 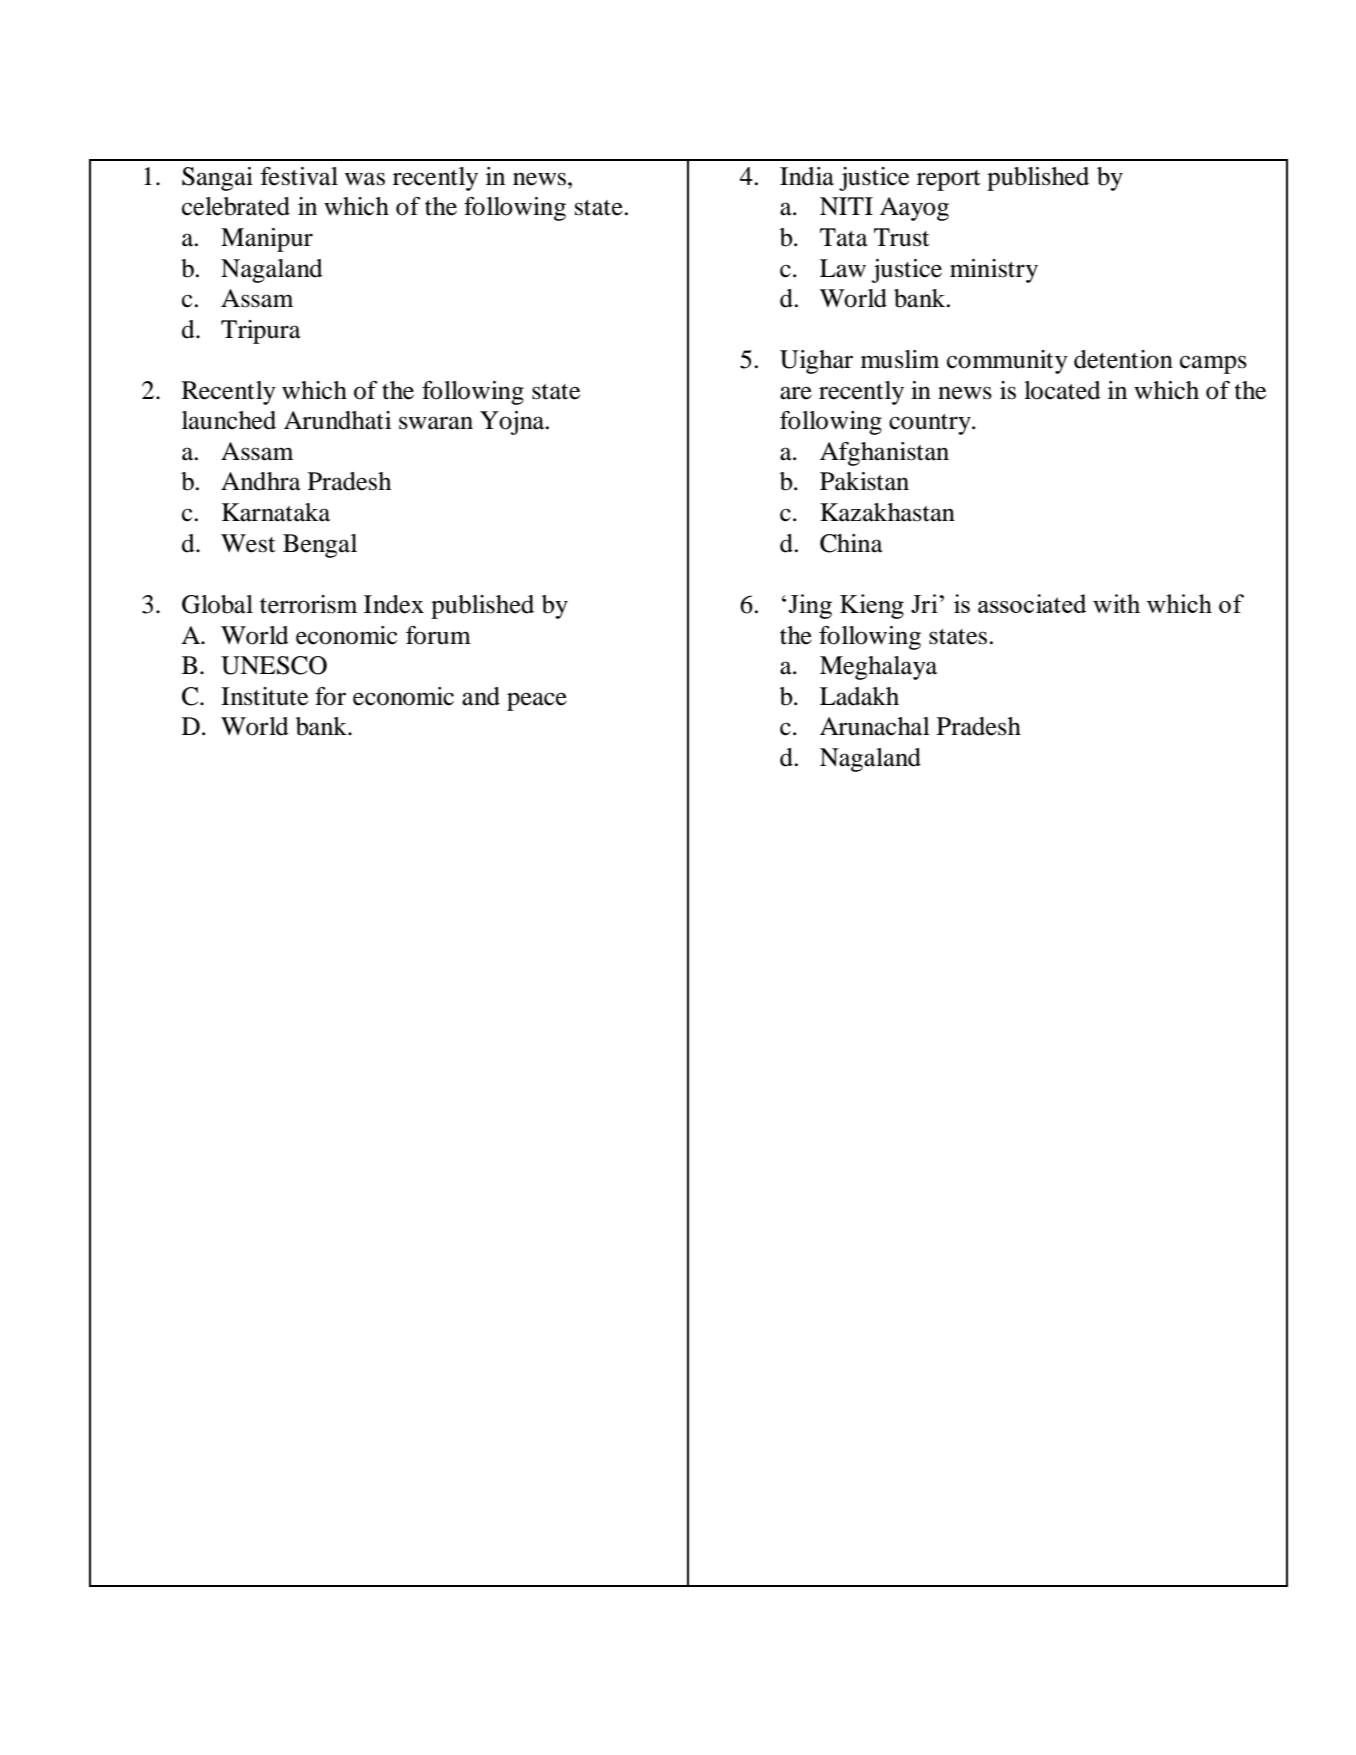 What do you see at coordinates (365, 179) in the screenshot?
I see `was` at bounding box center [365, 179].
